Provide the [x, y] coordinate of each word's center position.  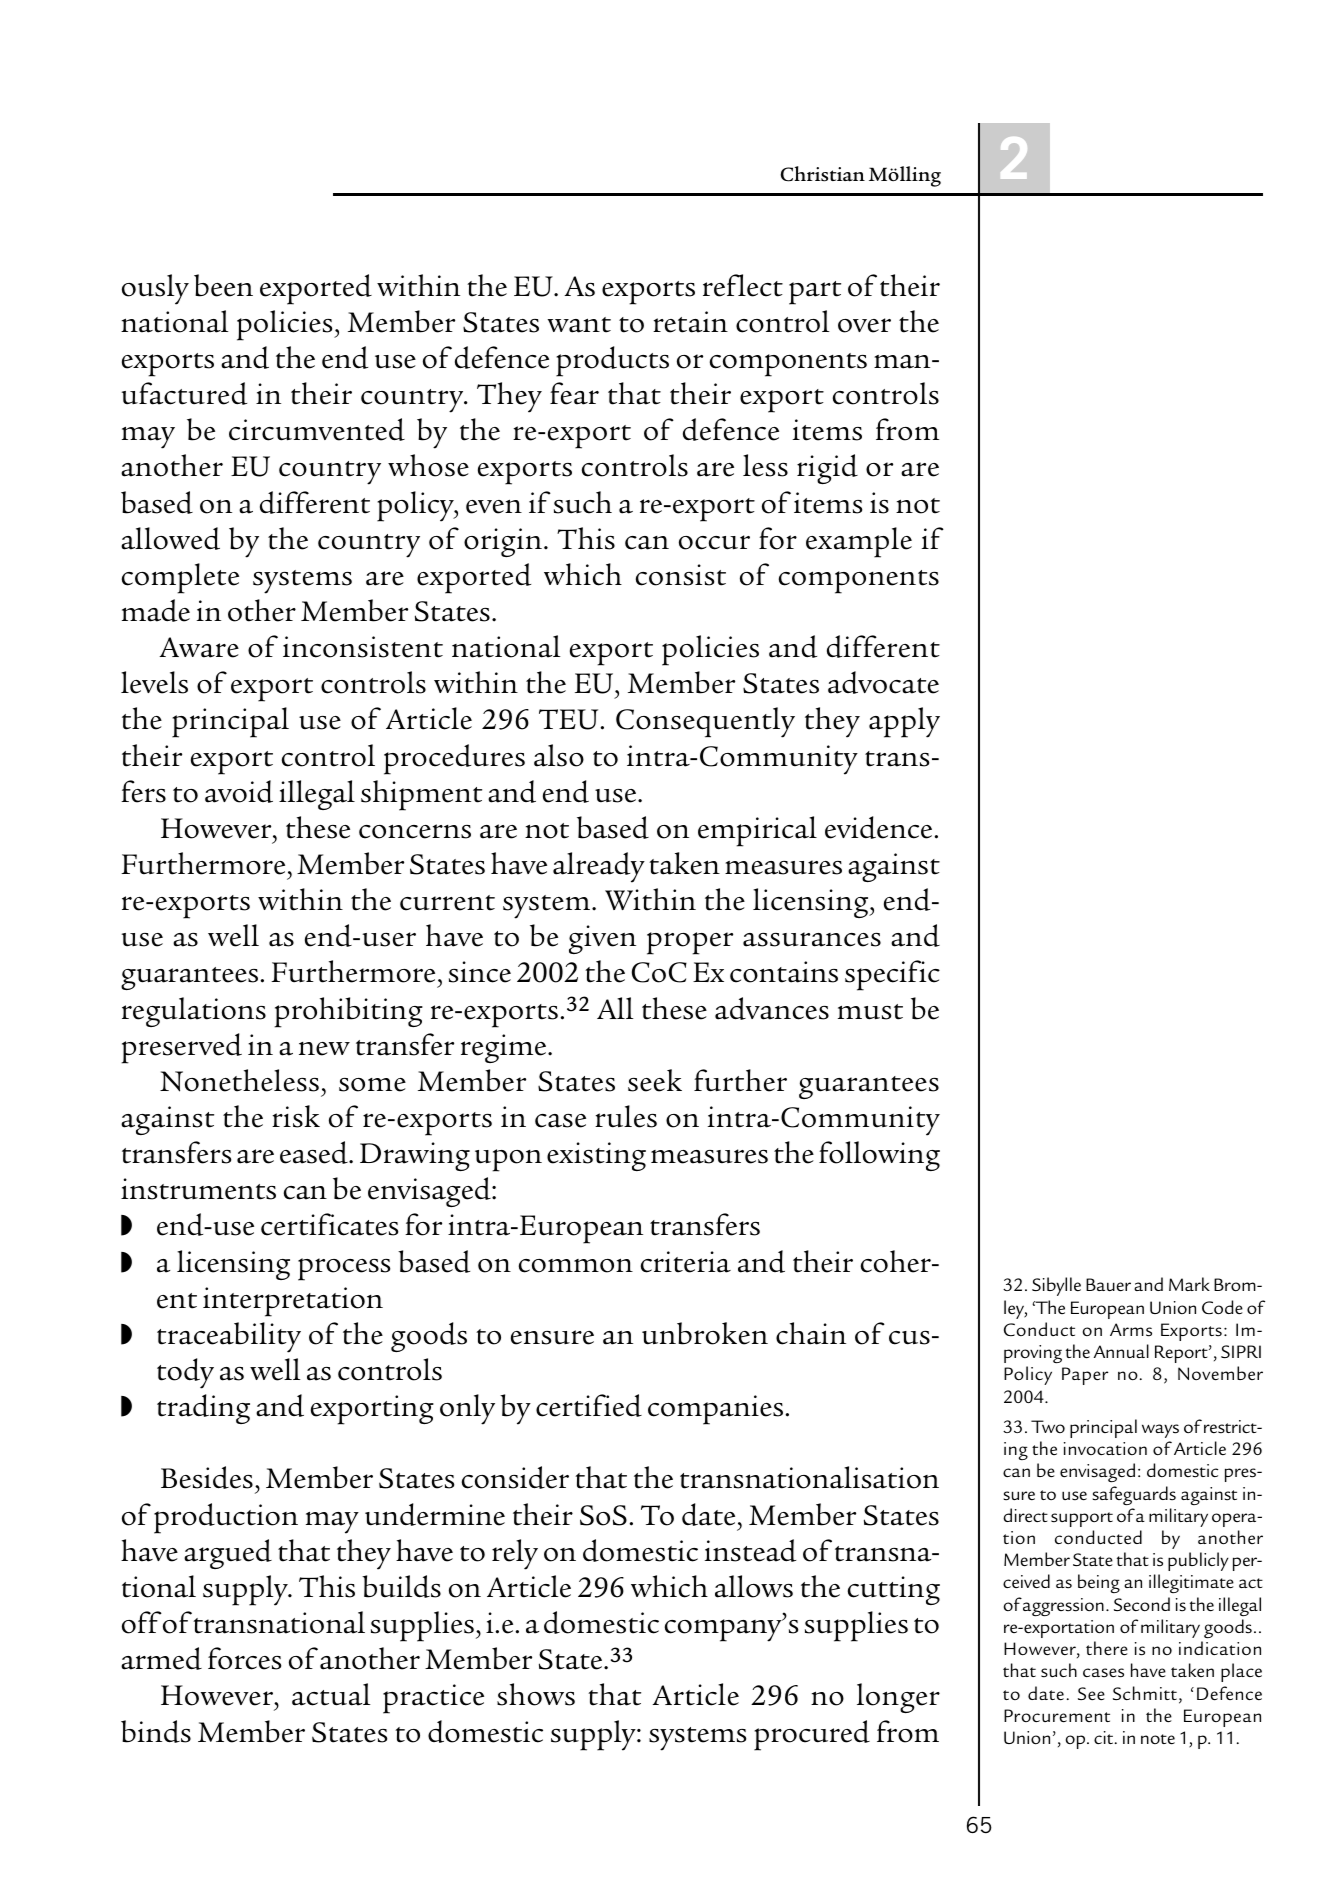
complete [180, 578]
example [859, 542]
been [223, 285]
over [864, 325]
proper [690, 943]
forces [244, 1658]
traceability [229, 1337]
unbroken [705, 1333]
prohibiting [348, 1012]
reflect [743, 285]
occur [714, 542]
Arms [1131, 1330]
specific [892, 975]
